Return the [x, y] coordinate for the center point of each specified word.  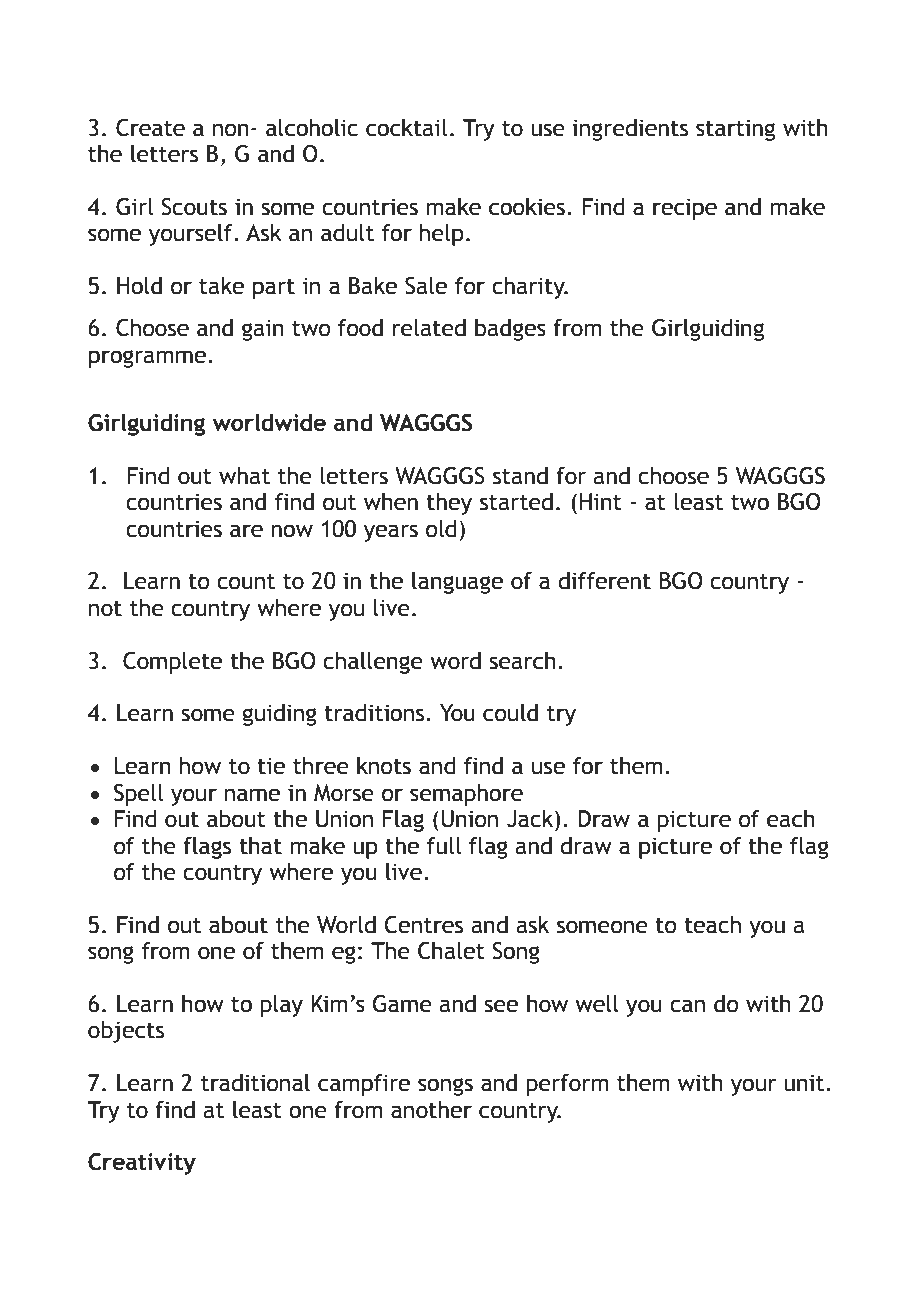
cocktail [406, 128]
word [455, 661]
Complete [172, 663]
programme [147, 359]
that [260, 846]
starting [735, 130]
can [687, 1006]
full [444, 846]
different [604, 581]
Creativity [142, 1164]
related [429, 328]
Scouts [194, 207]
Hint [601, 502]
